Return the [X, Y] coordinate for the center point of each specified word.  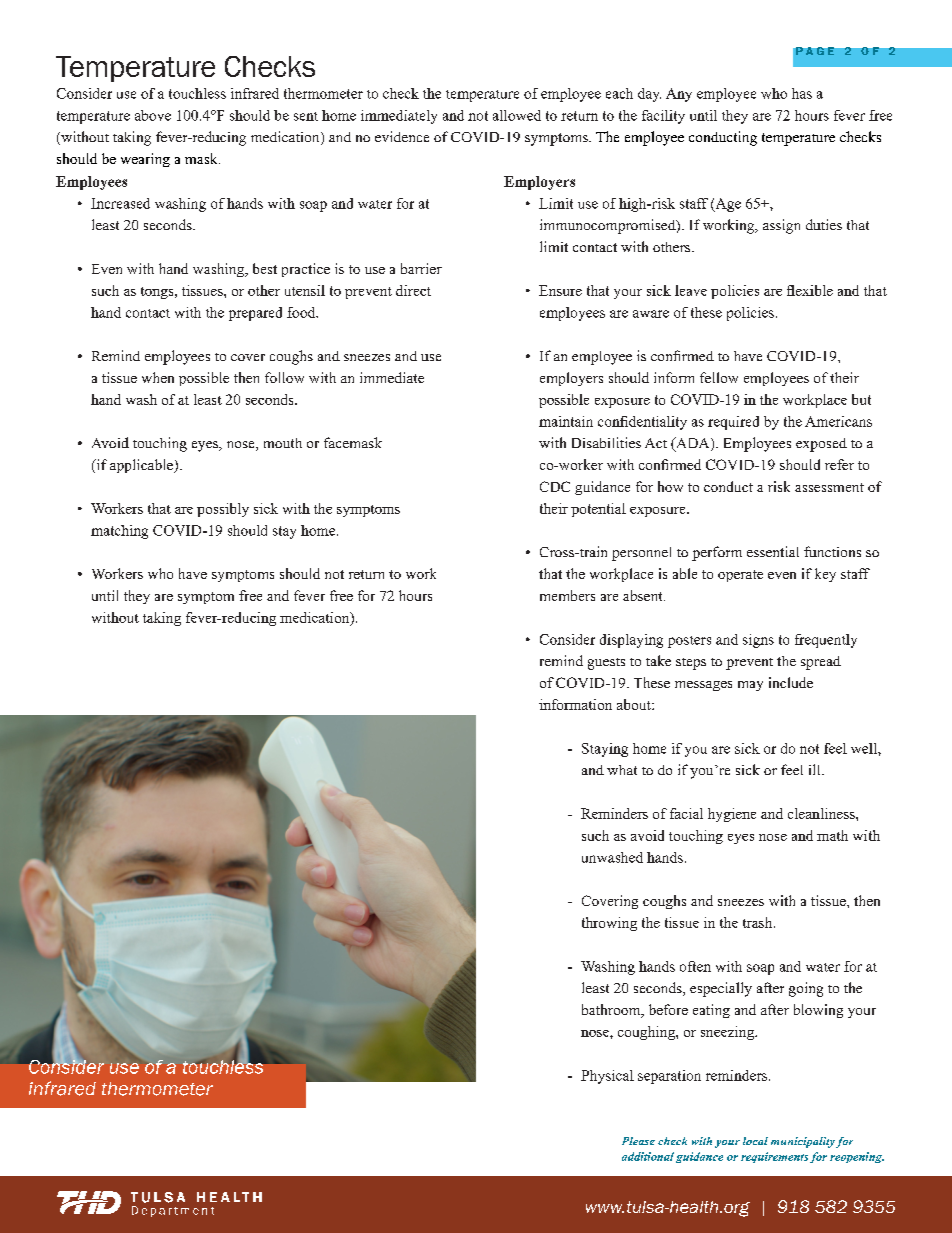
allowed [517, 115]
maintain [566, 421]
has [802, 93]
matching [119, 532]
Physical [607, 1077]
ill [816, 769]
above [153, 115]
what [622, 770]
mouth [283, 443]
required [733, 423]
